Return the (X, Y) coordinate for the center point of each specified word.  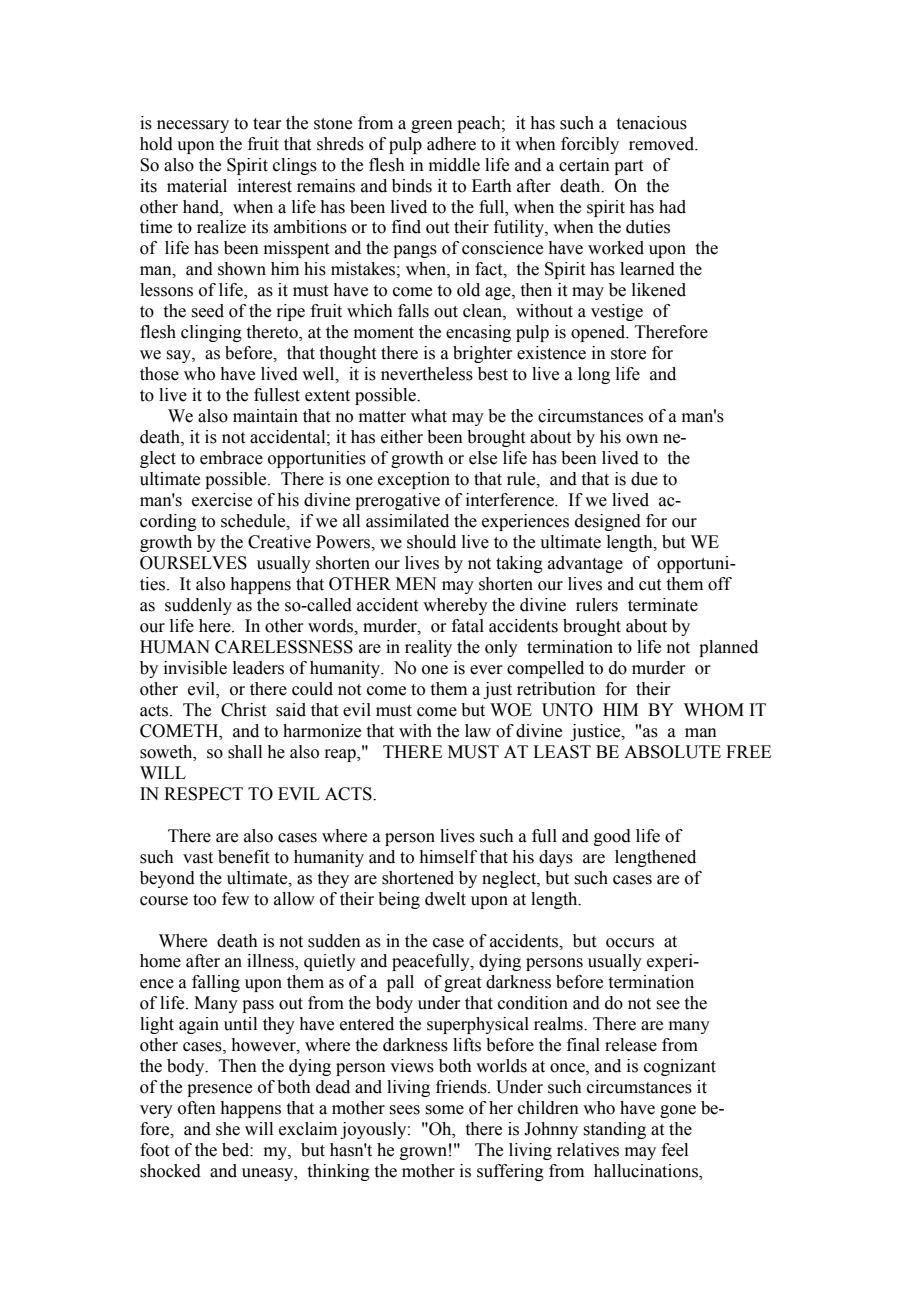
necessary (193, 126)
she (228, 1129)
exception (414, 480)
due (644, 479)
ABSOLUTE (672, 752)
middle (454, 165)
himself (448, 857)
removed (663, 144)
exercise (222, 500)
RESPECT (203, 794)
